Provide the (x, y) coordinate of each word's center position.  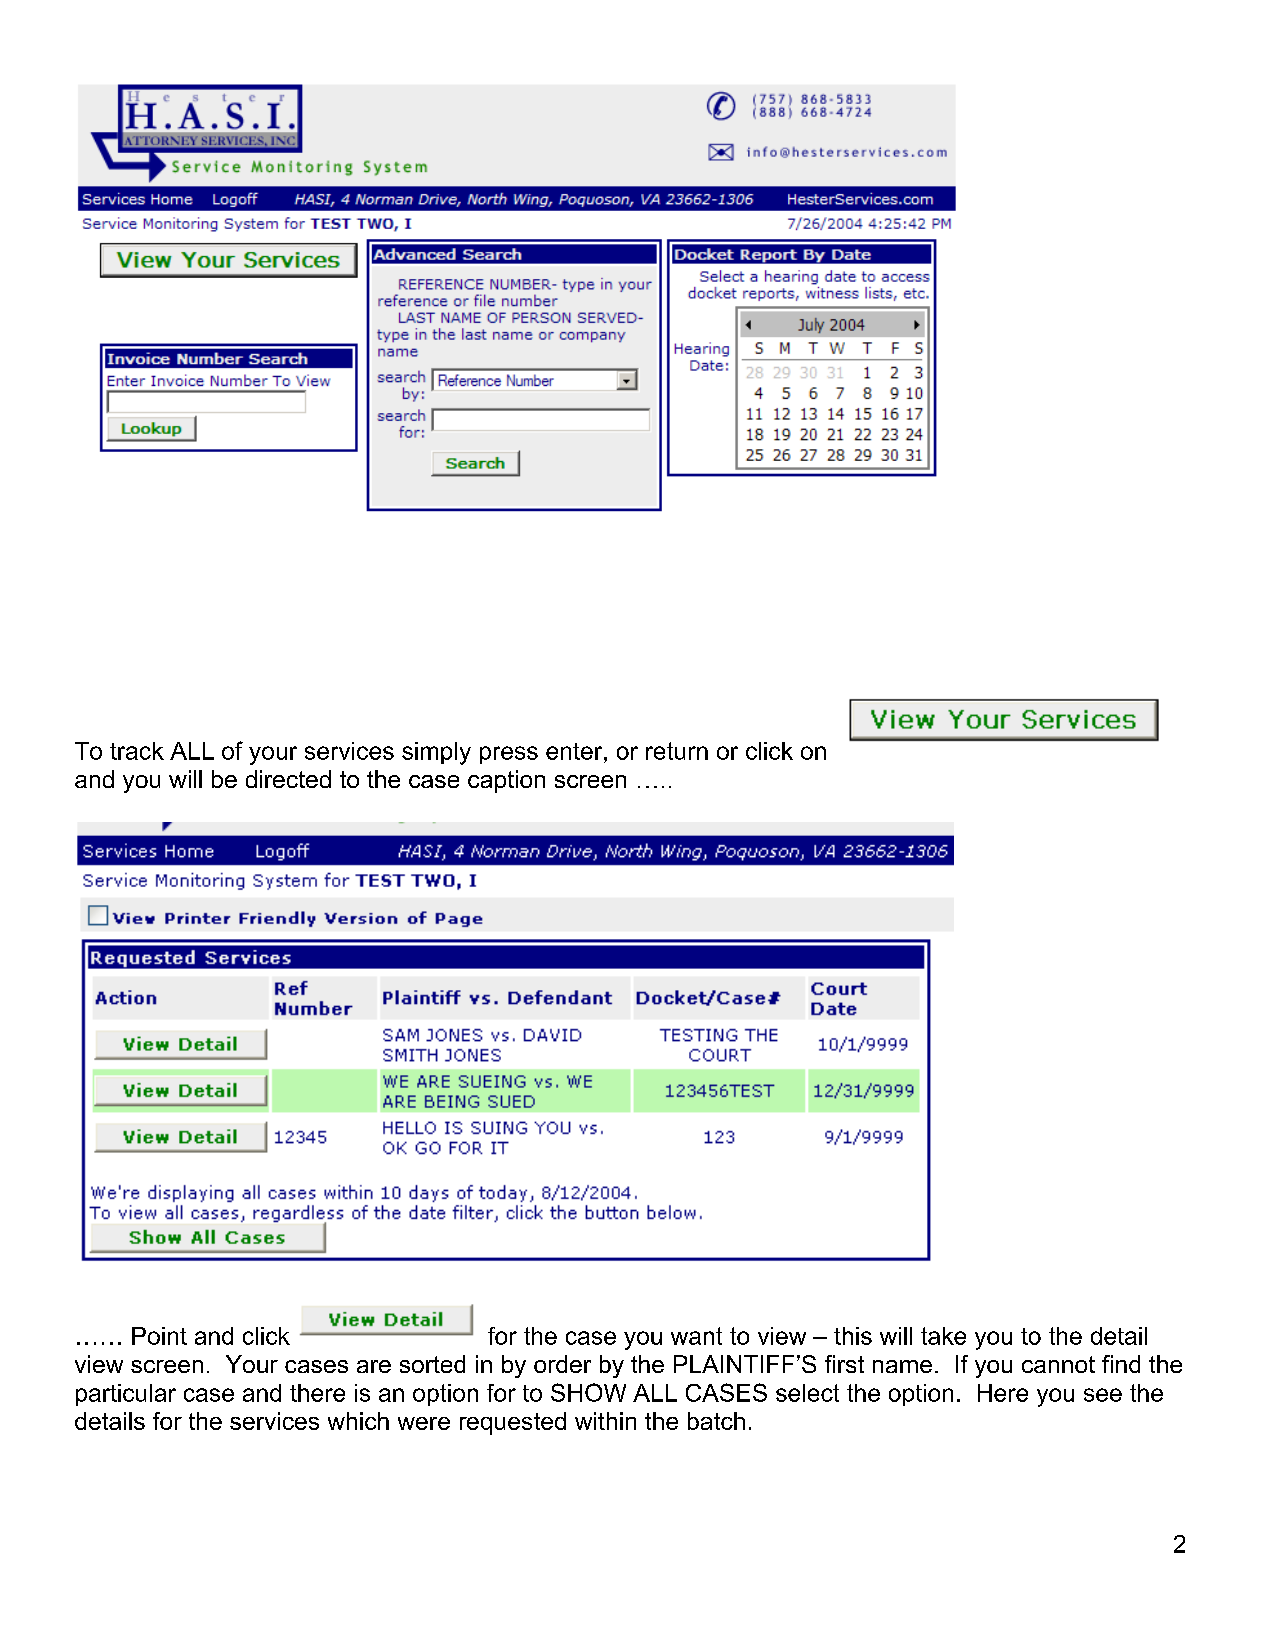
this (853, 1336)
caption (506, 781)
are (374, 1366)
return (677, 751)
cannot (1058, 1364)
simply (436, 753)
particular (126, 1395)
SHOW (588, 1392)
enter (575, 751)
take (943, 1336)
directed (288, 779)
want (696, 1336)
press (509, 755)
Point (159, 1336)
